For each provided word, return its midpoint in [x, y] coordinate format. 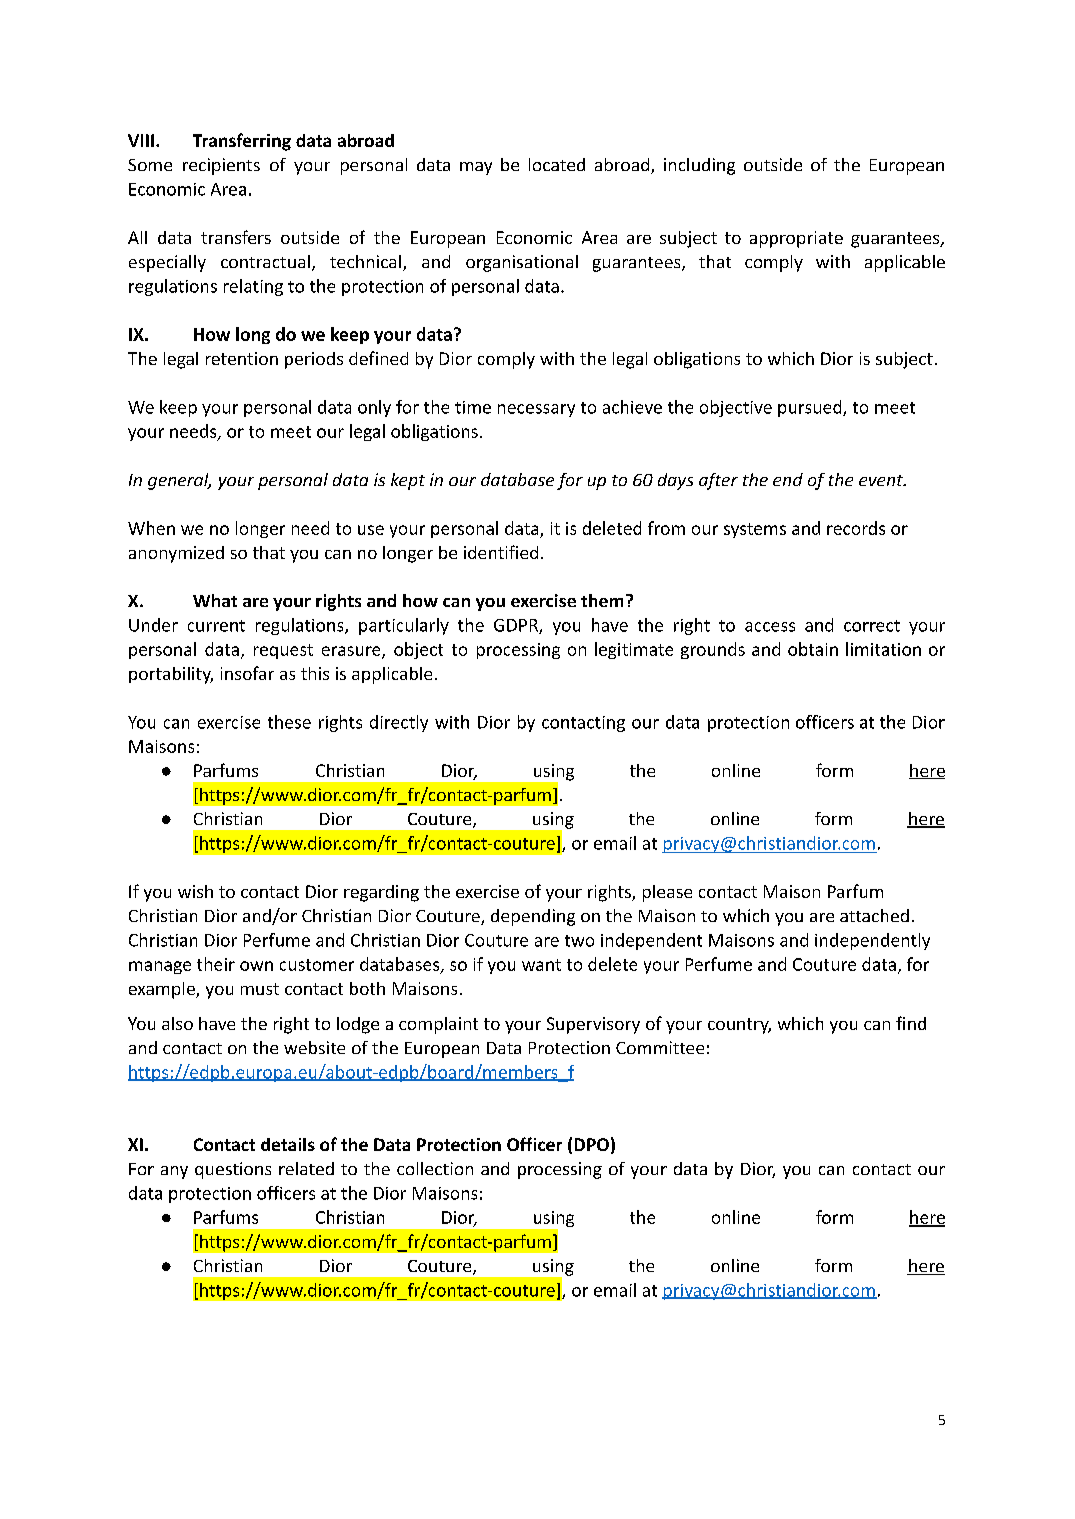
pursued [811, 408]
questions [233, 1170]
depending [533, 917]
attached [874, 915]
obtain [813, 649]
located [557, 164]
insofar [247, 673]
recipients [221, 166]
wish [195, 891]
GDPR [517, 626]
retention [242, 358]
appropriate [796, 239]
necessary [536, 410]
